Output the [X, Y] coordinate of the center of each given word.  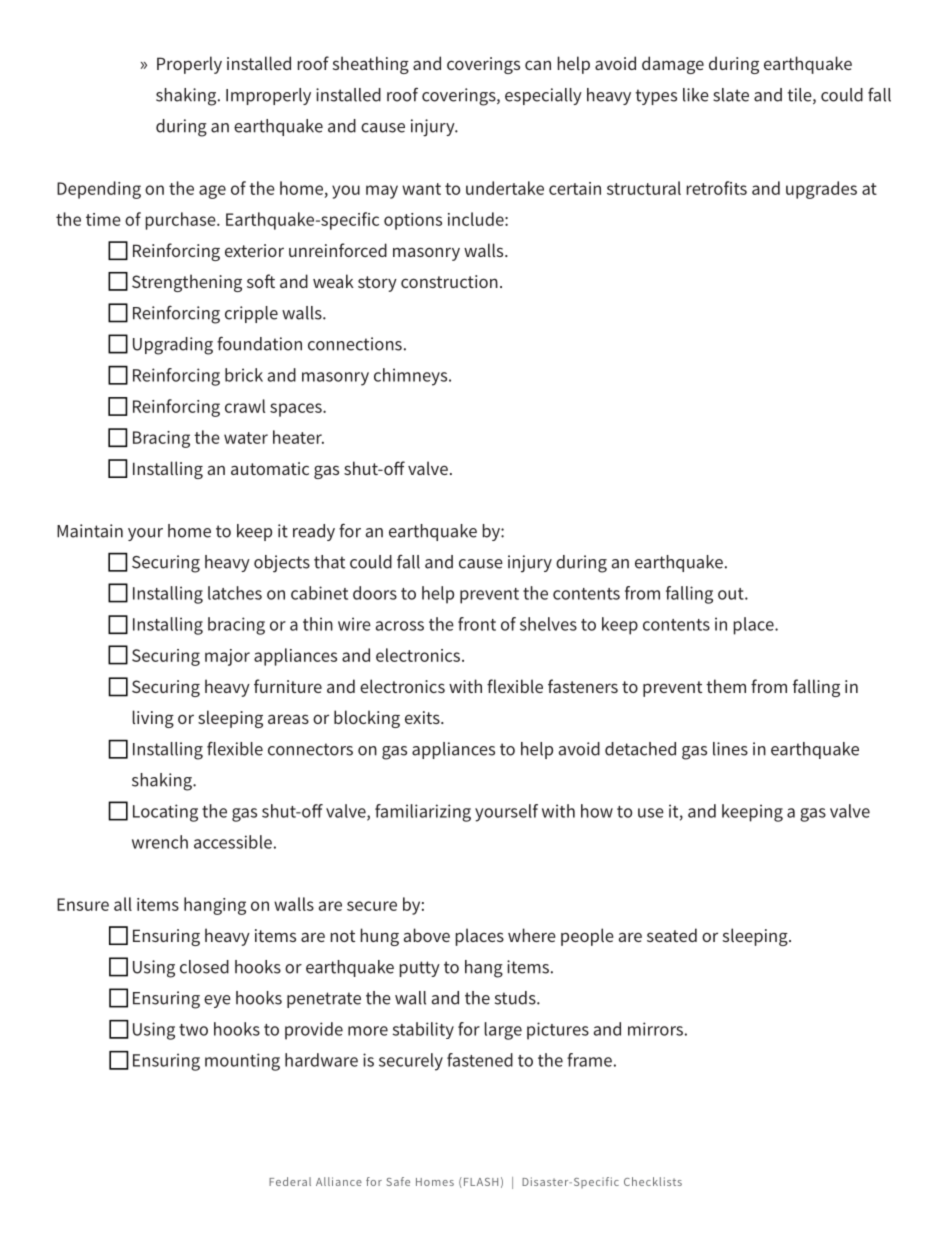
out [732, 594]
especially [543, 96]
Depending [99, 190]
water [246, 438]
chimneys [412, 377]
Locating [165, 813]
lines [730, 749]
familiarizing [423, 813]
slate [731, 95]
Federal [290, 1181]
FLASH [479, 1182]
